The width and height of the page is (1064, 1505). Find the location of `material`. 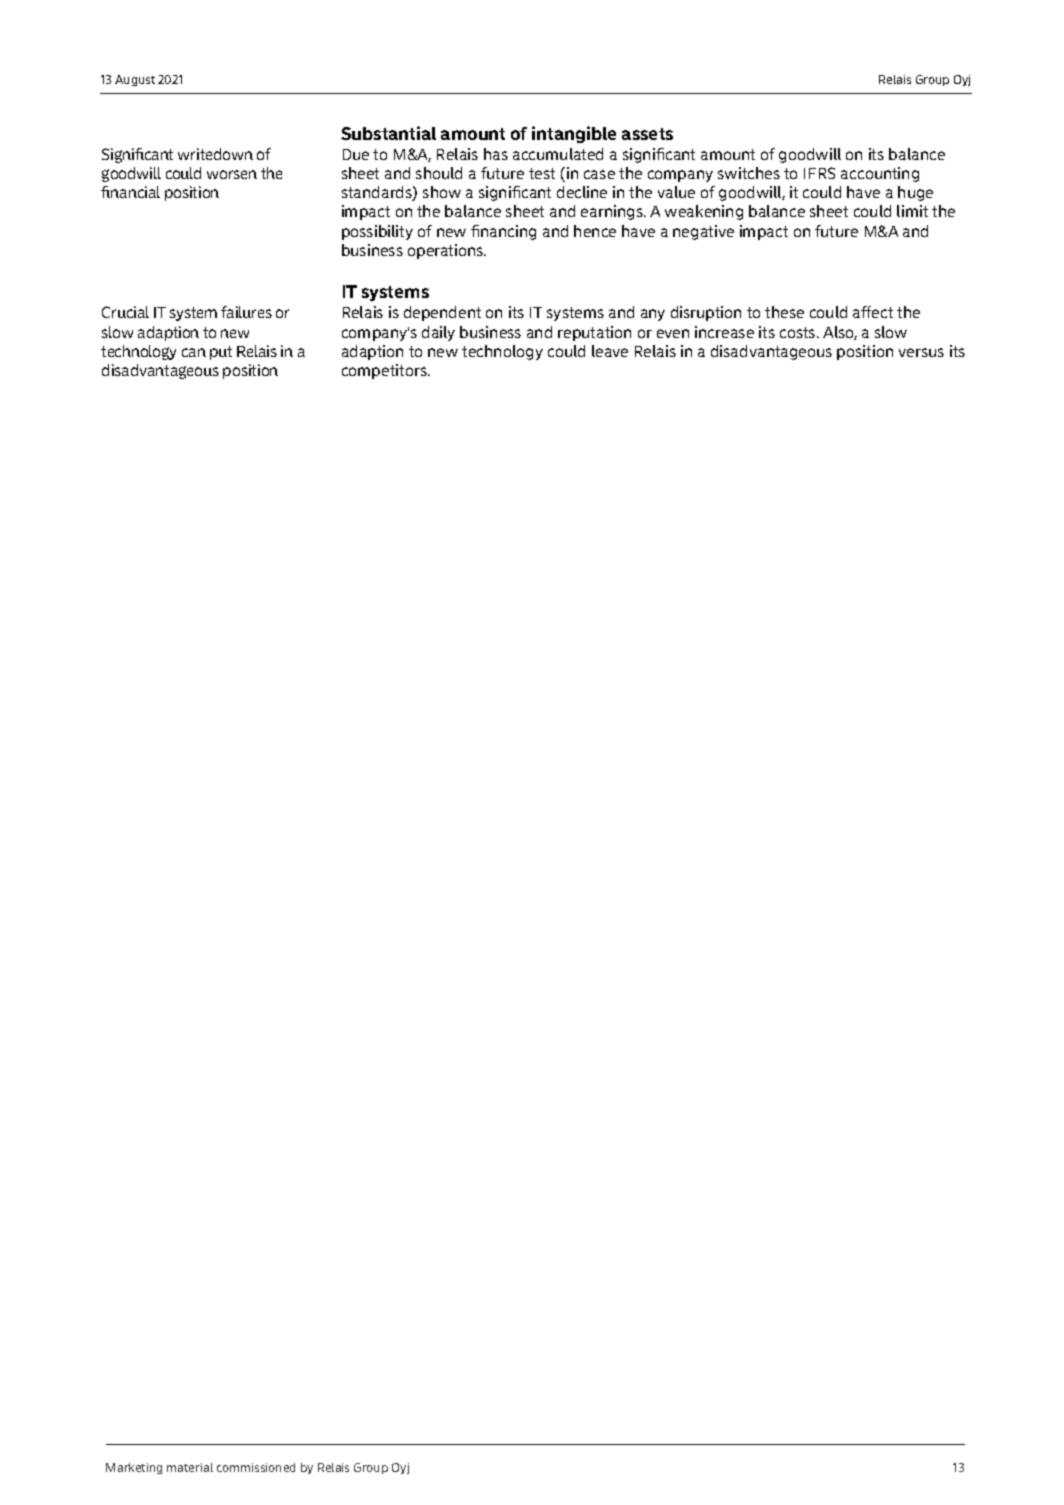

material is located at coordinates (190, 1467).
